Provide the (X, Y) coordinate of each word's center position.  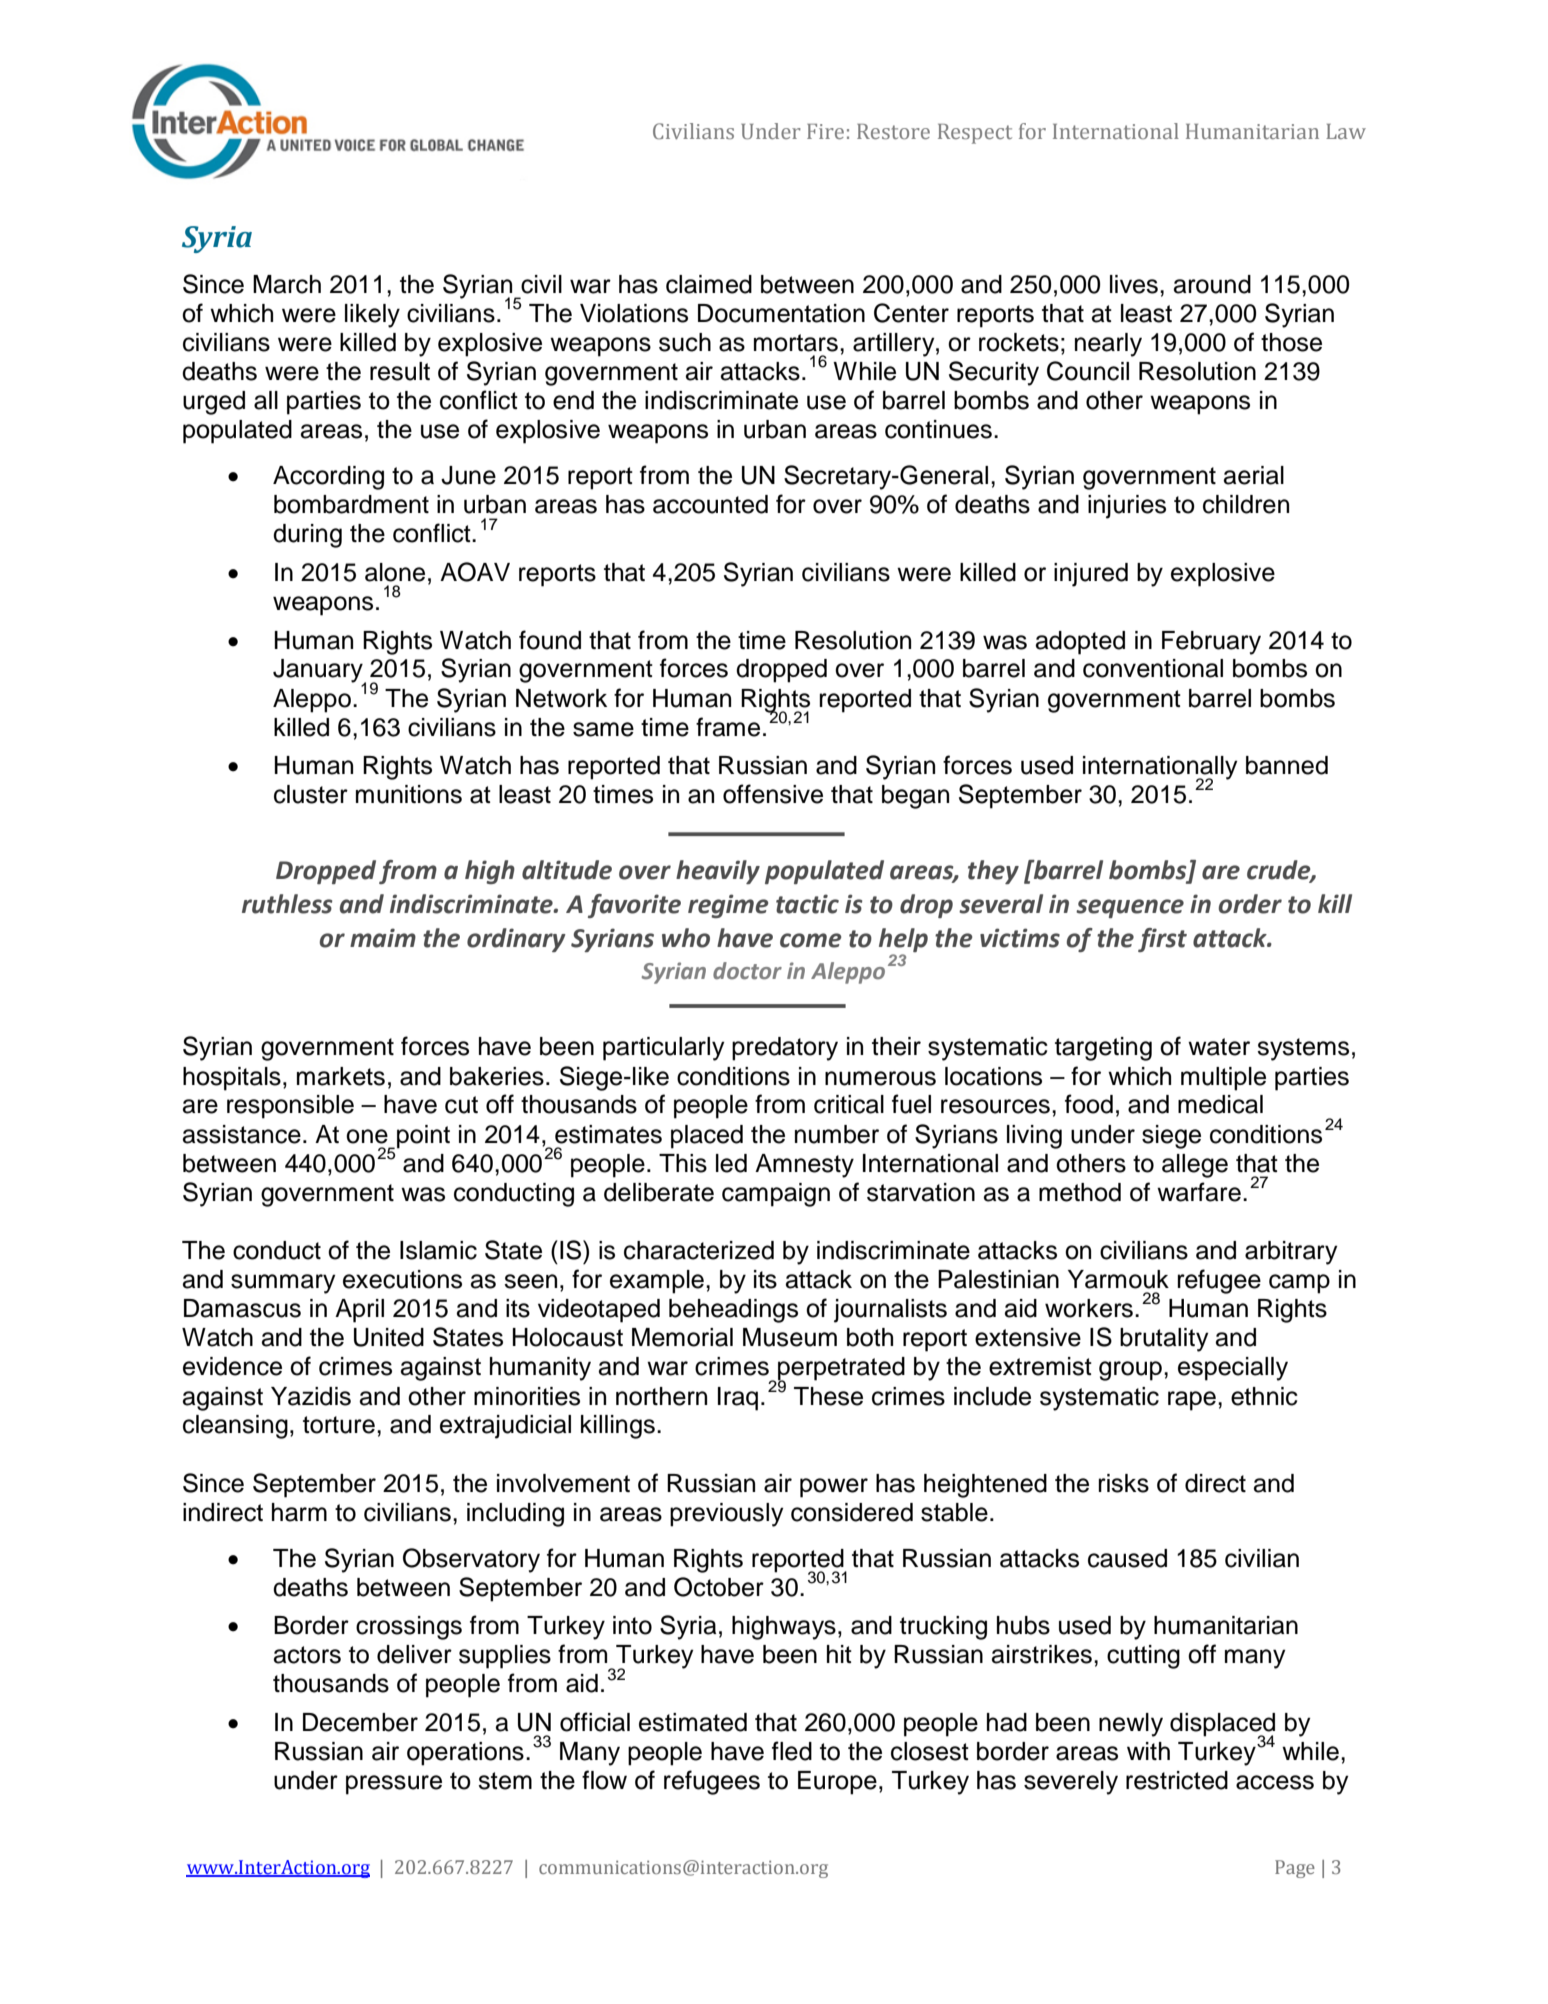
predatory (785, 1049)
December (360, 1722)
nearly (1108, 345)
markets (341, 1076)
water (1219, 1047)
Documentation (781, 313)
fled (792, 1751)
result (400, 371)
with (1148, 1751)
